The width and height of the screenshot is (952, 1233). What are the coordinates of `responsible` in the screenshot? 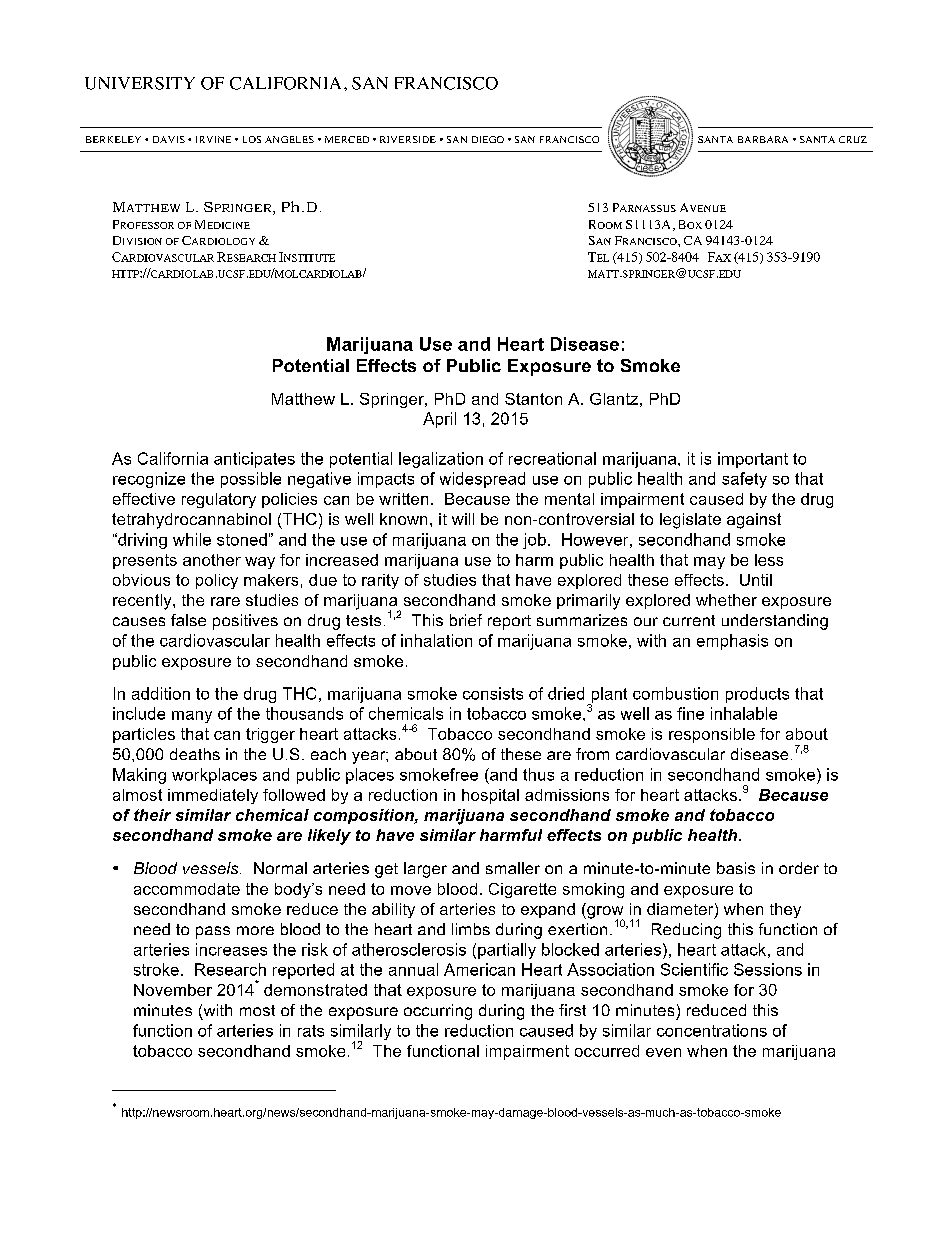 It's located at (712, 735).
